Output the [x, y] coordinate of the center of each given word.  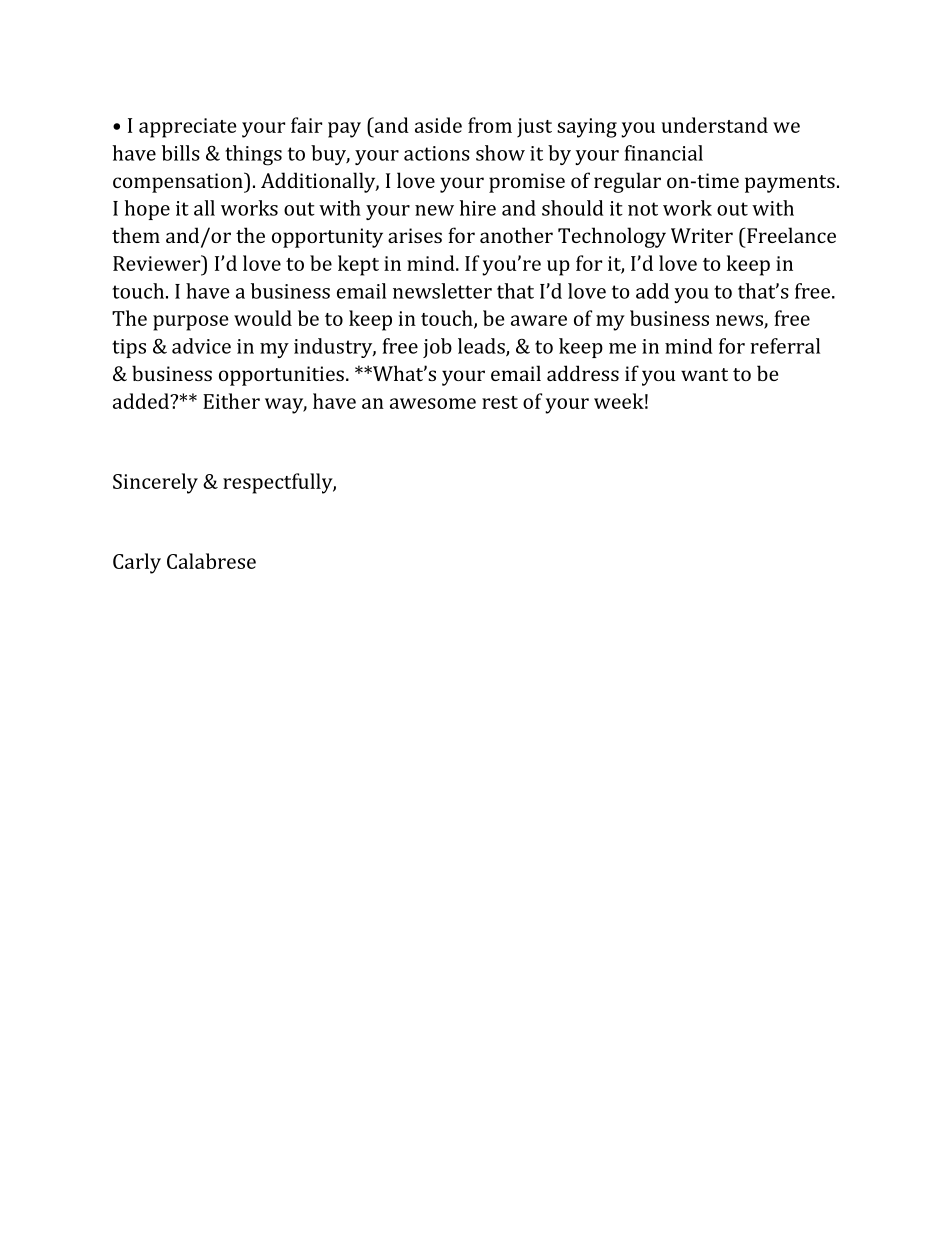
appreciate [188, 128]
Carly [137, 563]
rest [500, 402]
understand [714, 125]
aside [438, 125]
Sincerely [155, 483]
